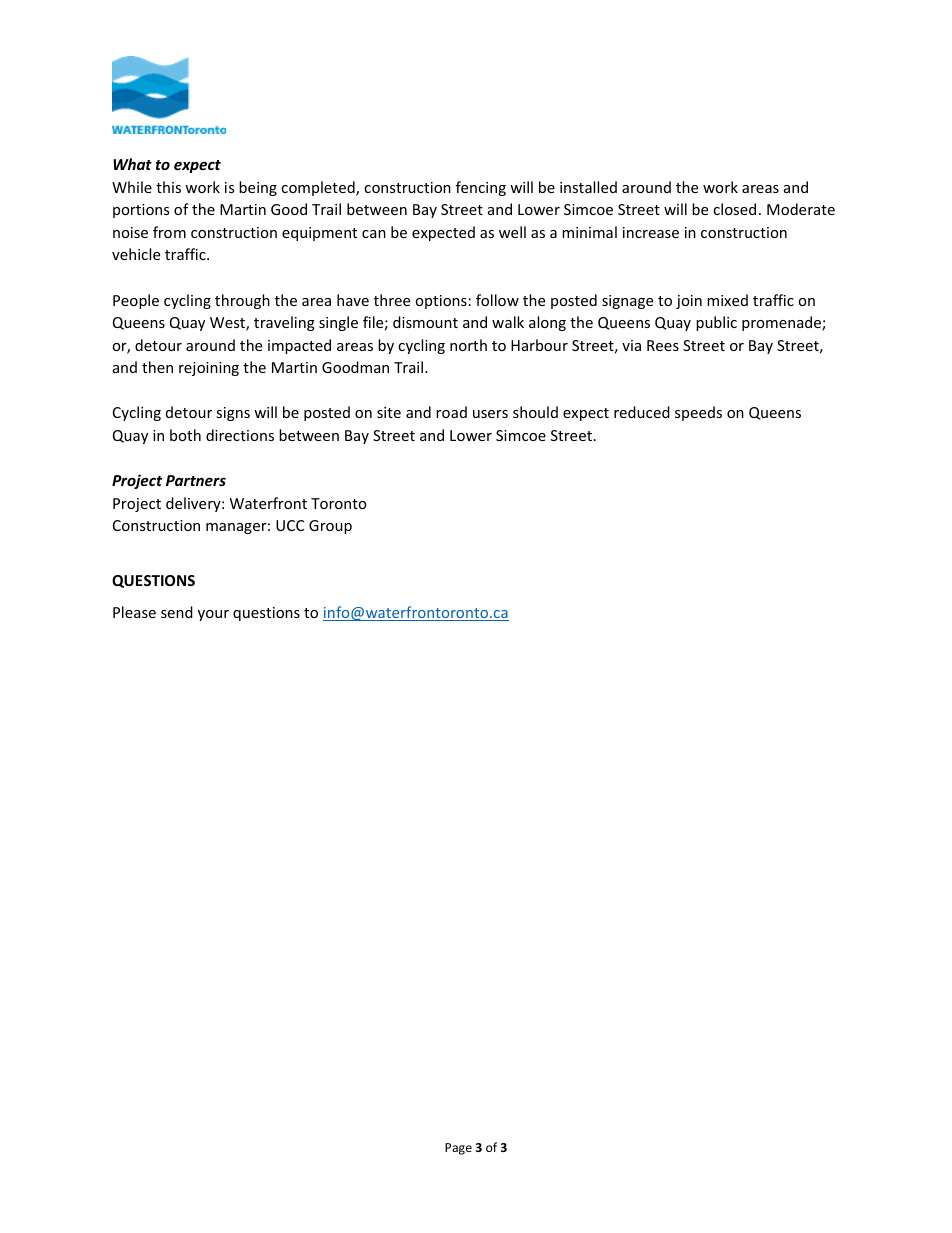  Describe the element at coordinates (177, 612) in the page. I see `send` at that location.
